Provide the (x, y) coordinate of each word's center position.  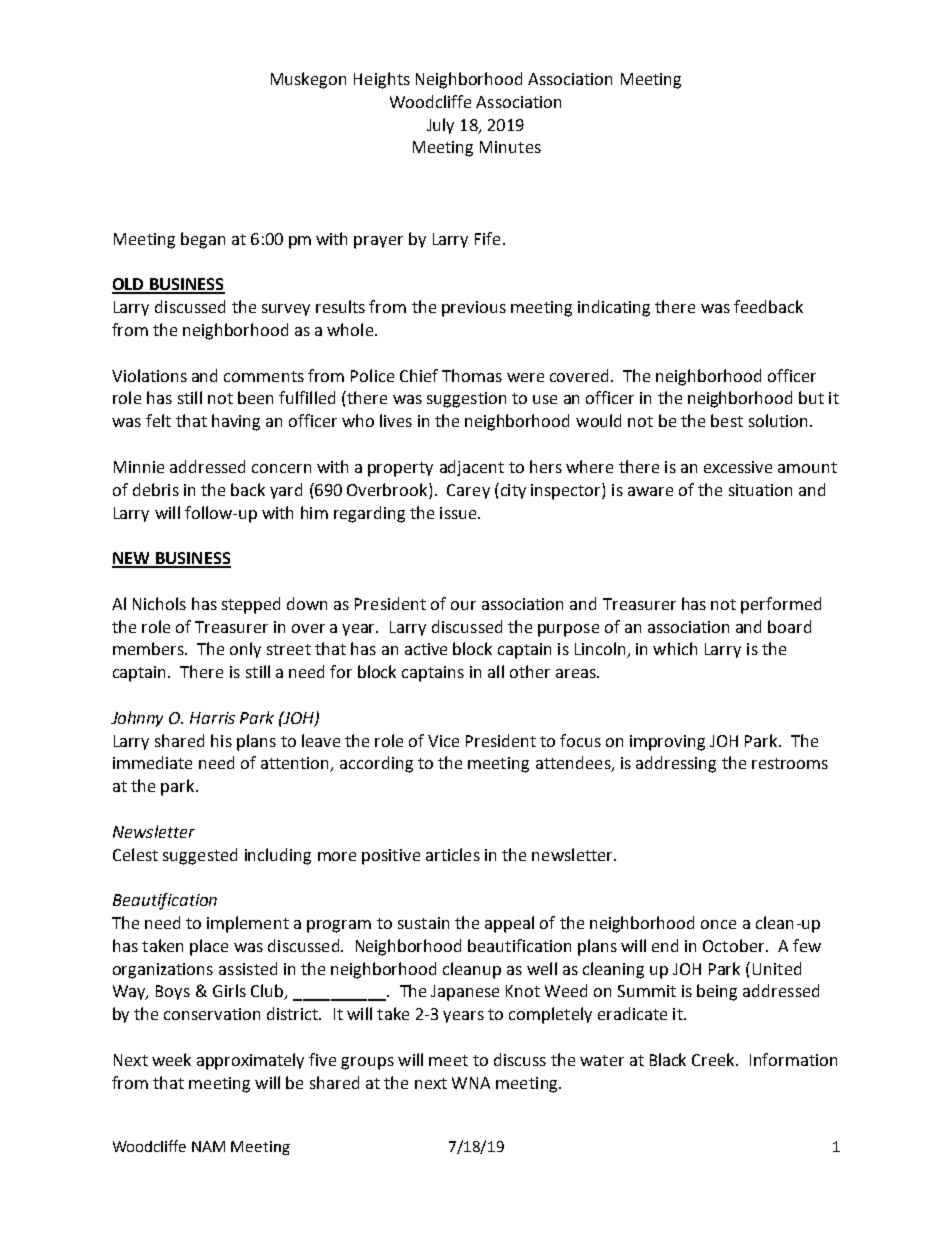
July (440, 126)
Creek (715, 1059)
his (221, 740)
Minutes (510, 147)
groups (367, 1063)
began (203, 240)
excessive (738, 467)
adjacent (472, 468)
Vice (443, 741)
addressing (676, 764)
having (236, 422)
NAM (208, 1146)
